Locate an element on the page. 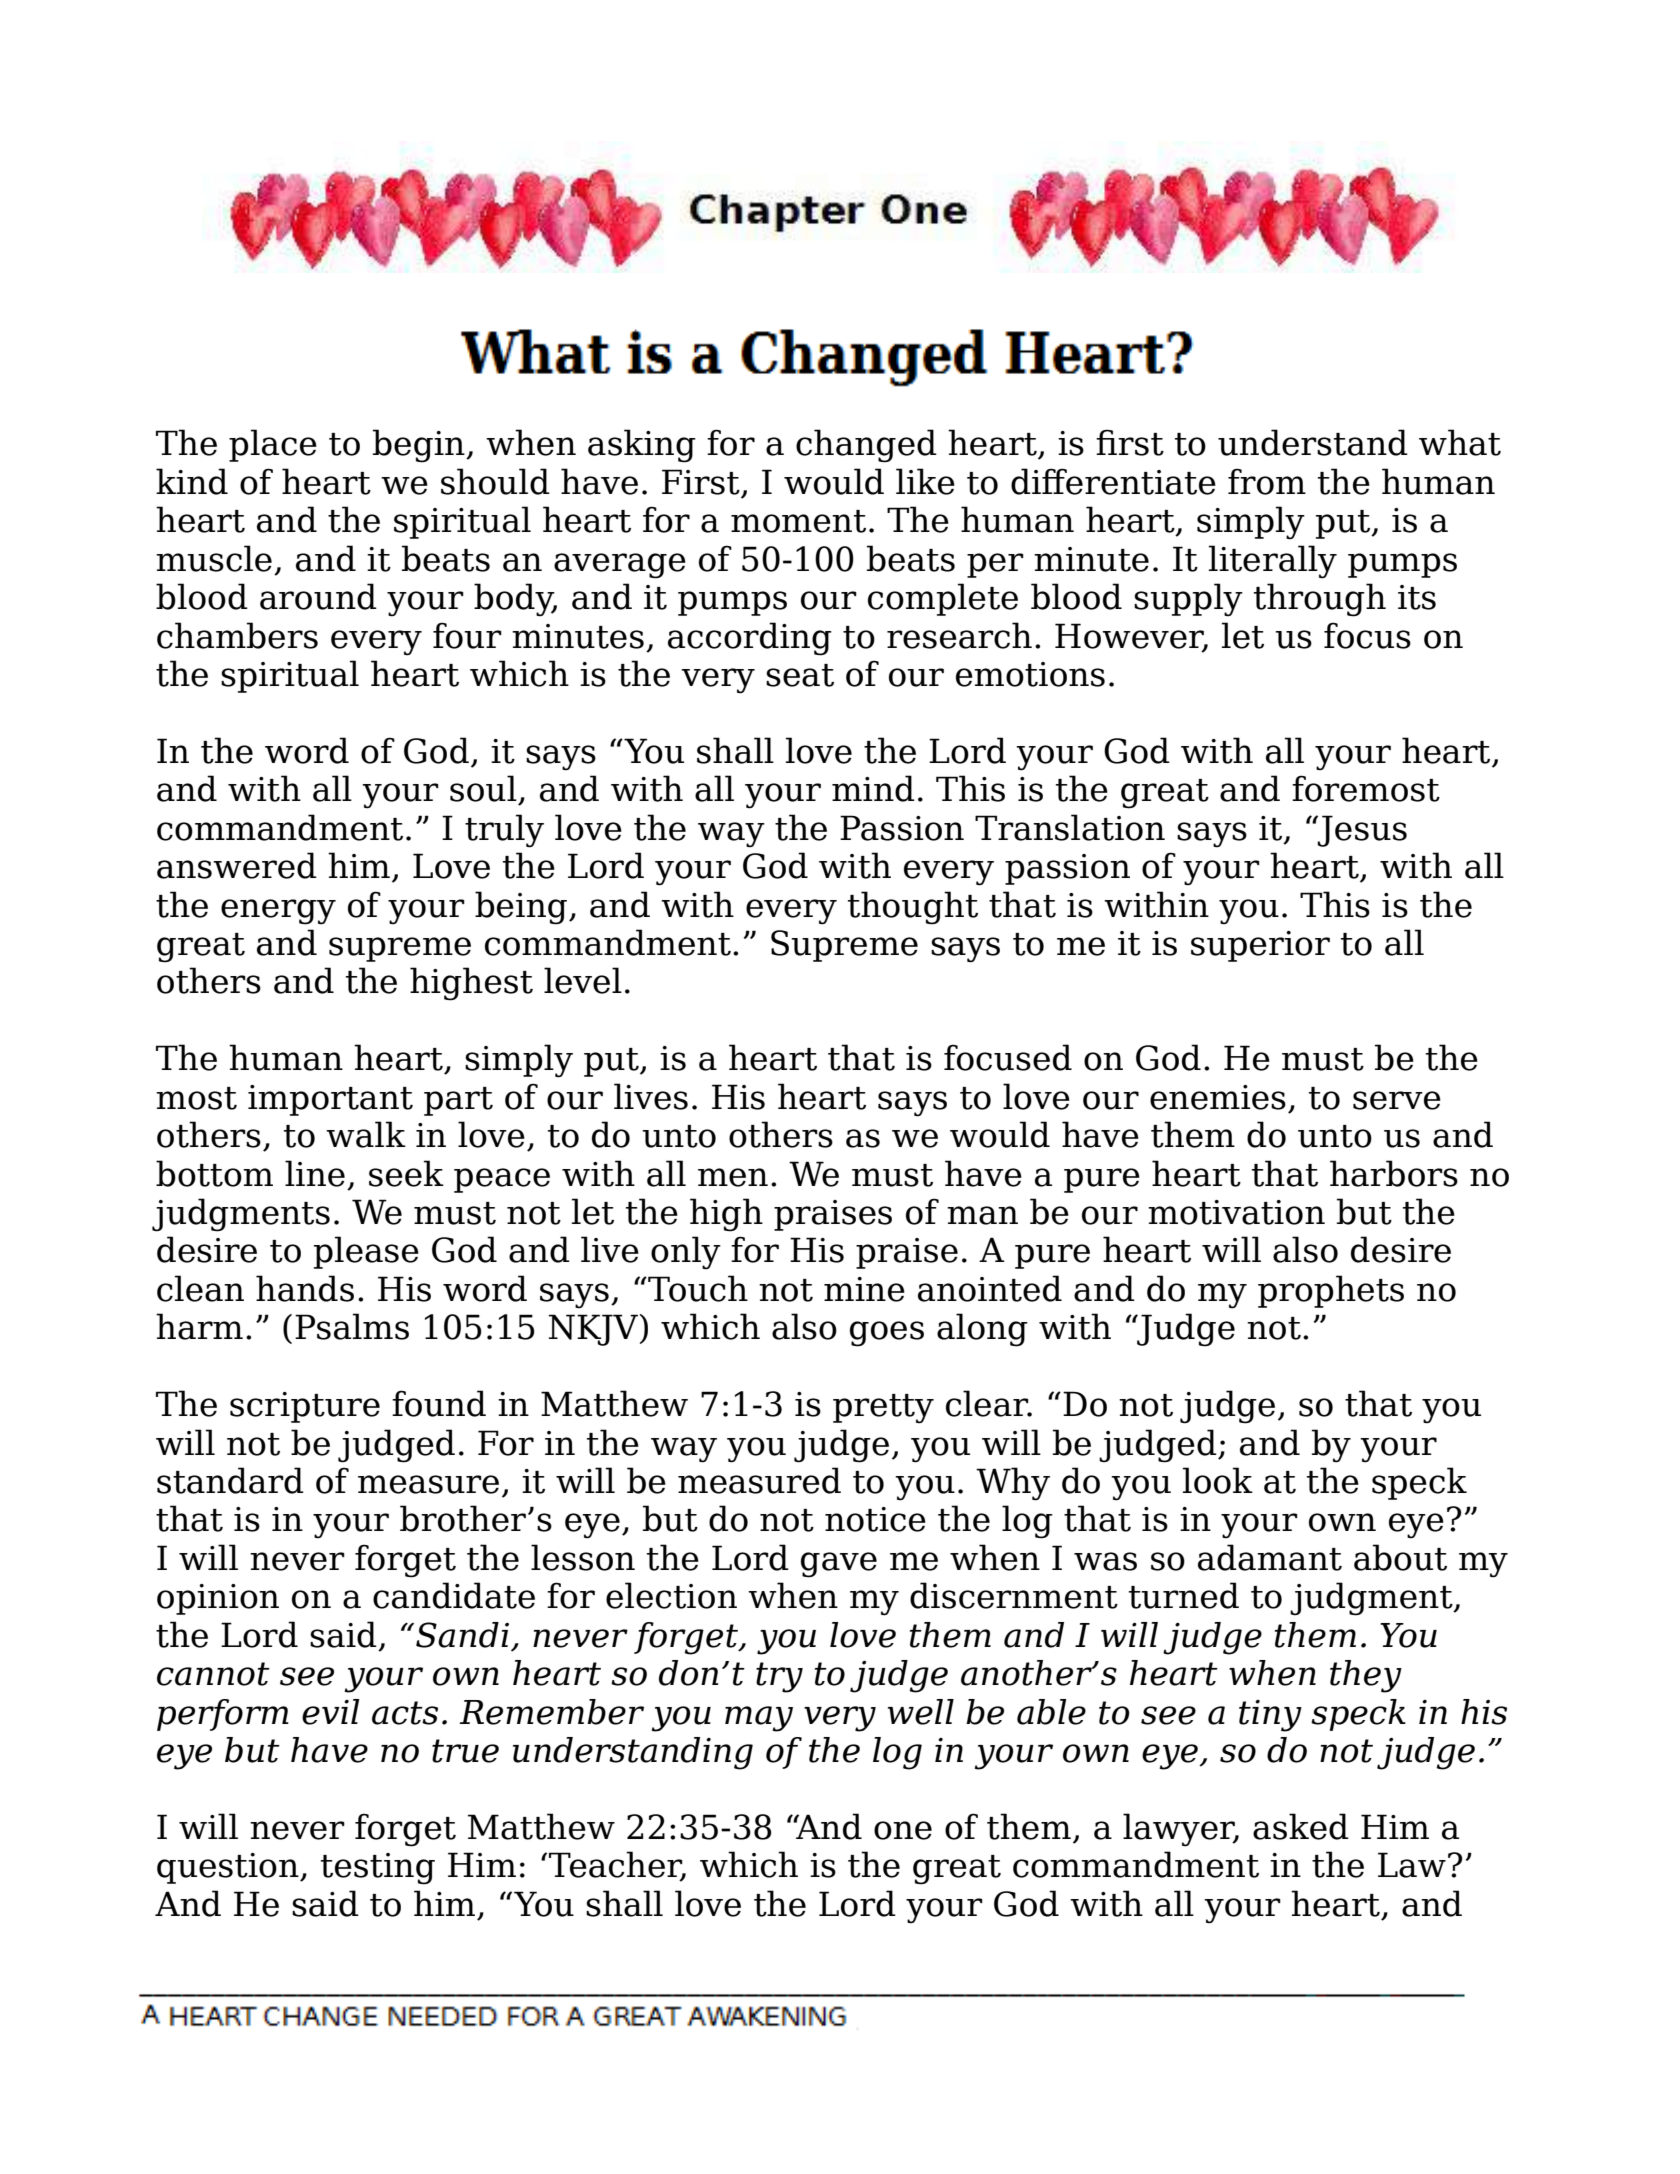  testing is located at coordinates (378, 1869).
